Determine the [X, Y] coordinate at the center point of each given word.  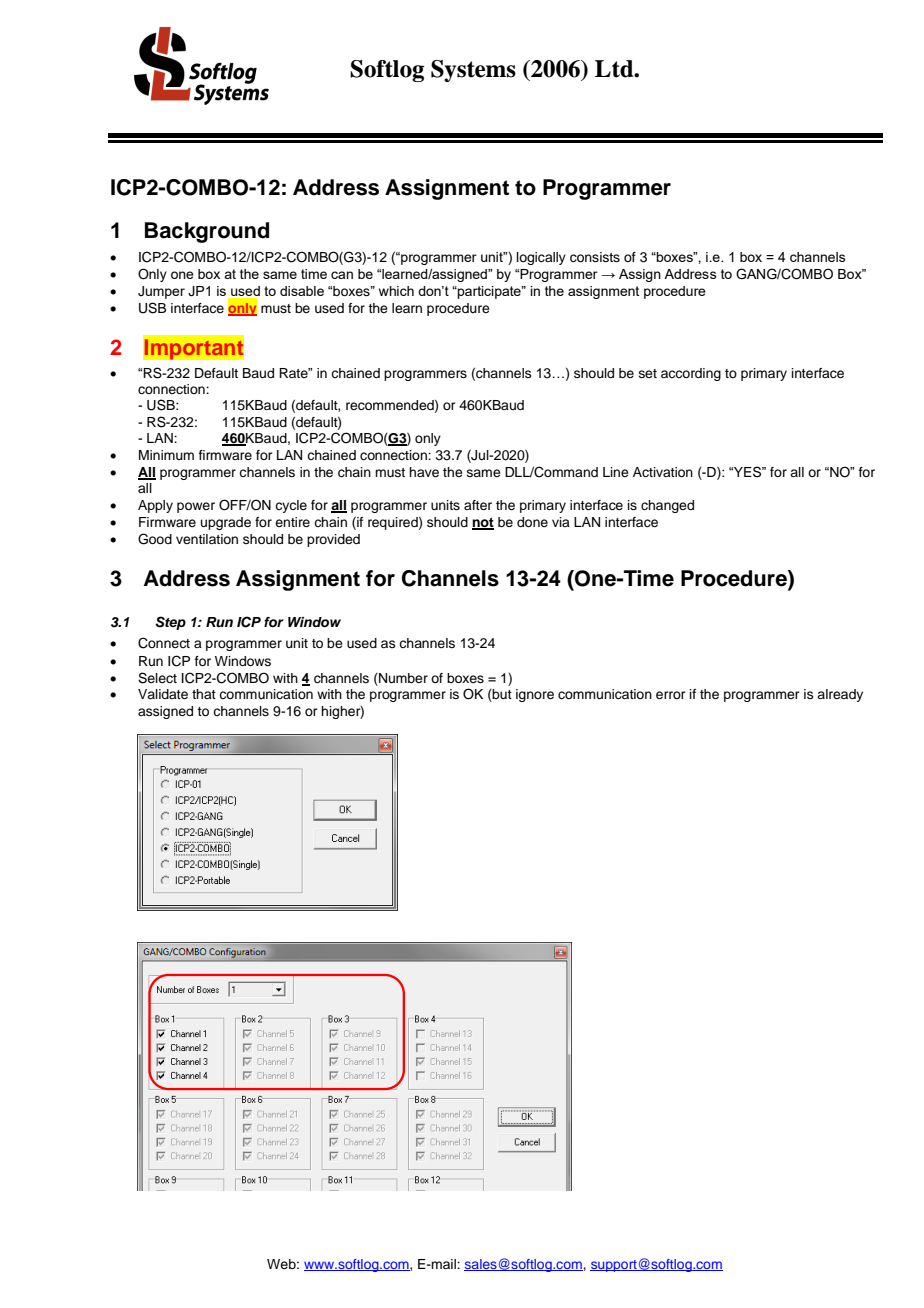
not [483, 523]
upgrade [226, 523]
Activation [663, 472]
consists [595, 257]
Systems [473, 71]
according [691, 374]
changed [667, 506]
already [840, 695]
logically [541, 258]
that [204, 694]
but [501, 695]
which [396, 291]
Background [207, 232]
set [648, 373]
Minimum [166, 455]
